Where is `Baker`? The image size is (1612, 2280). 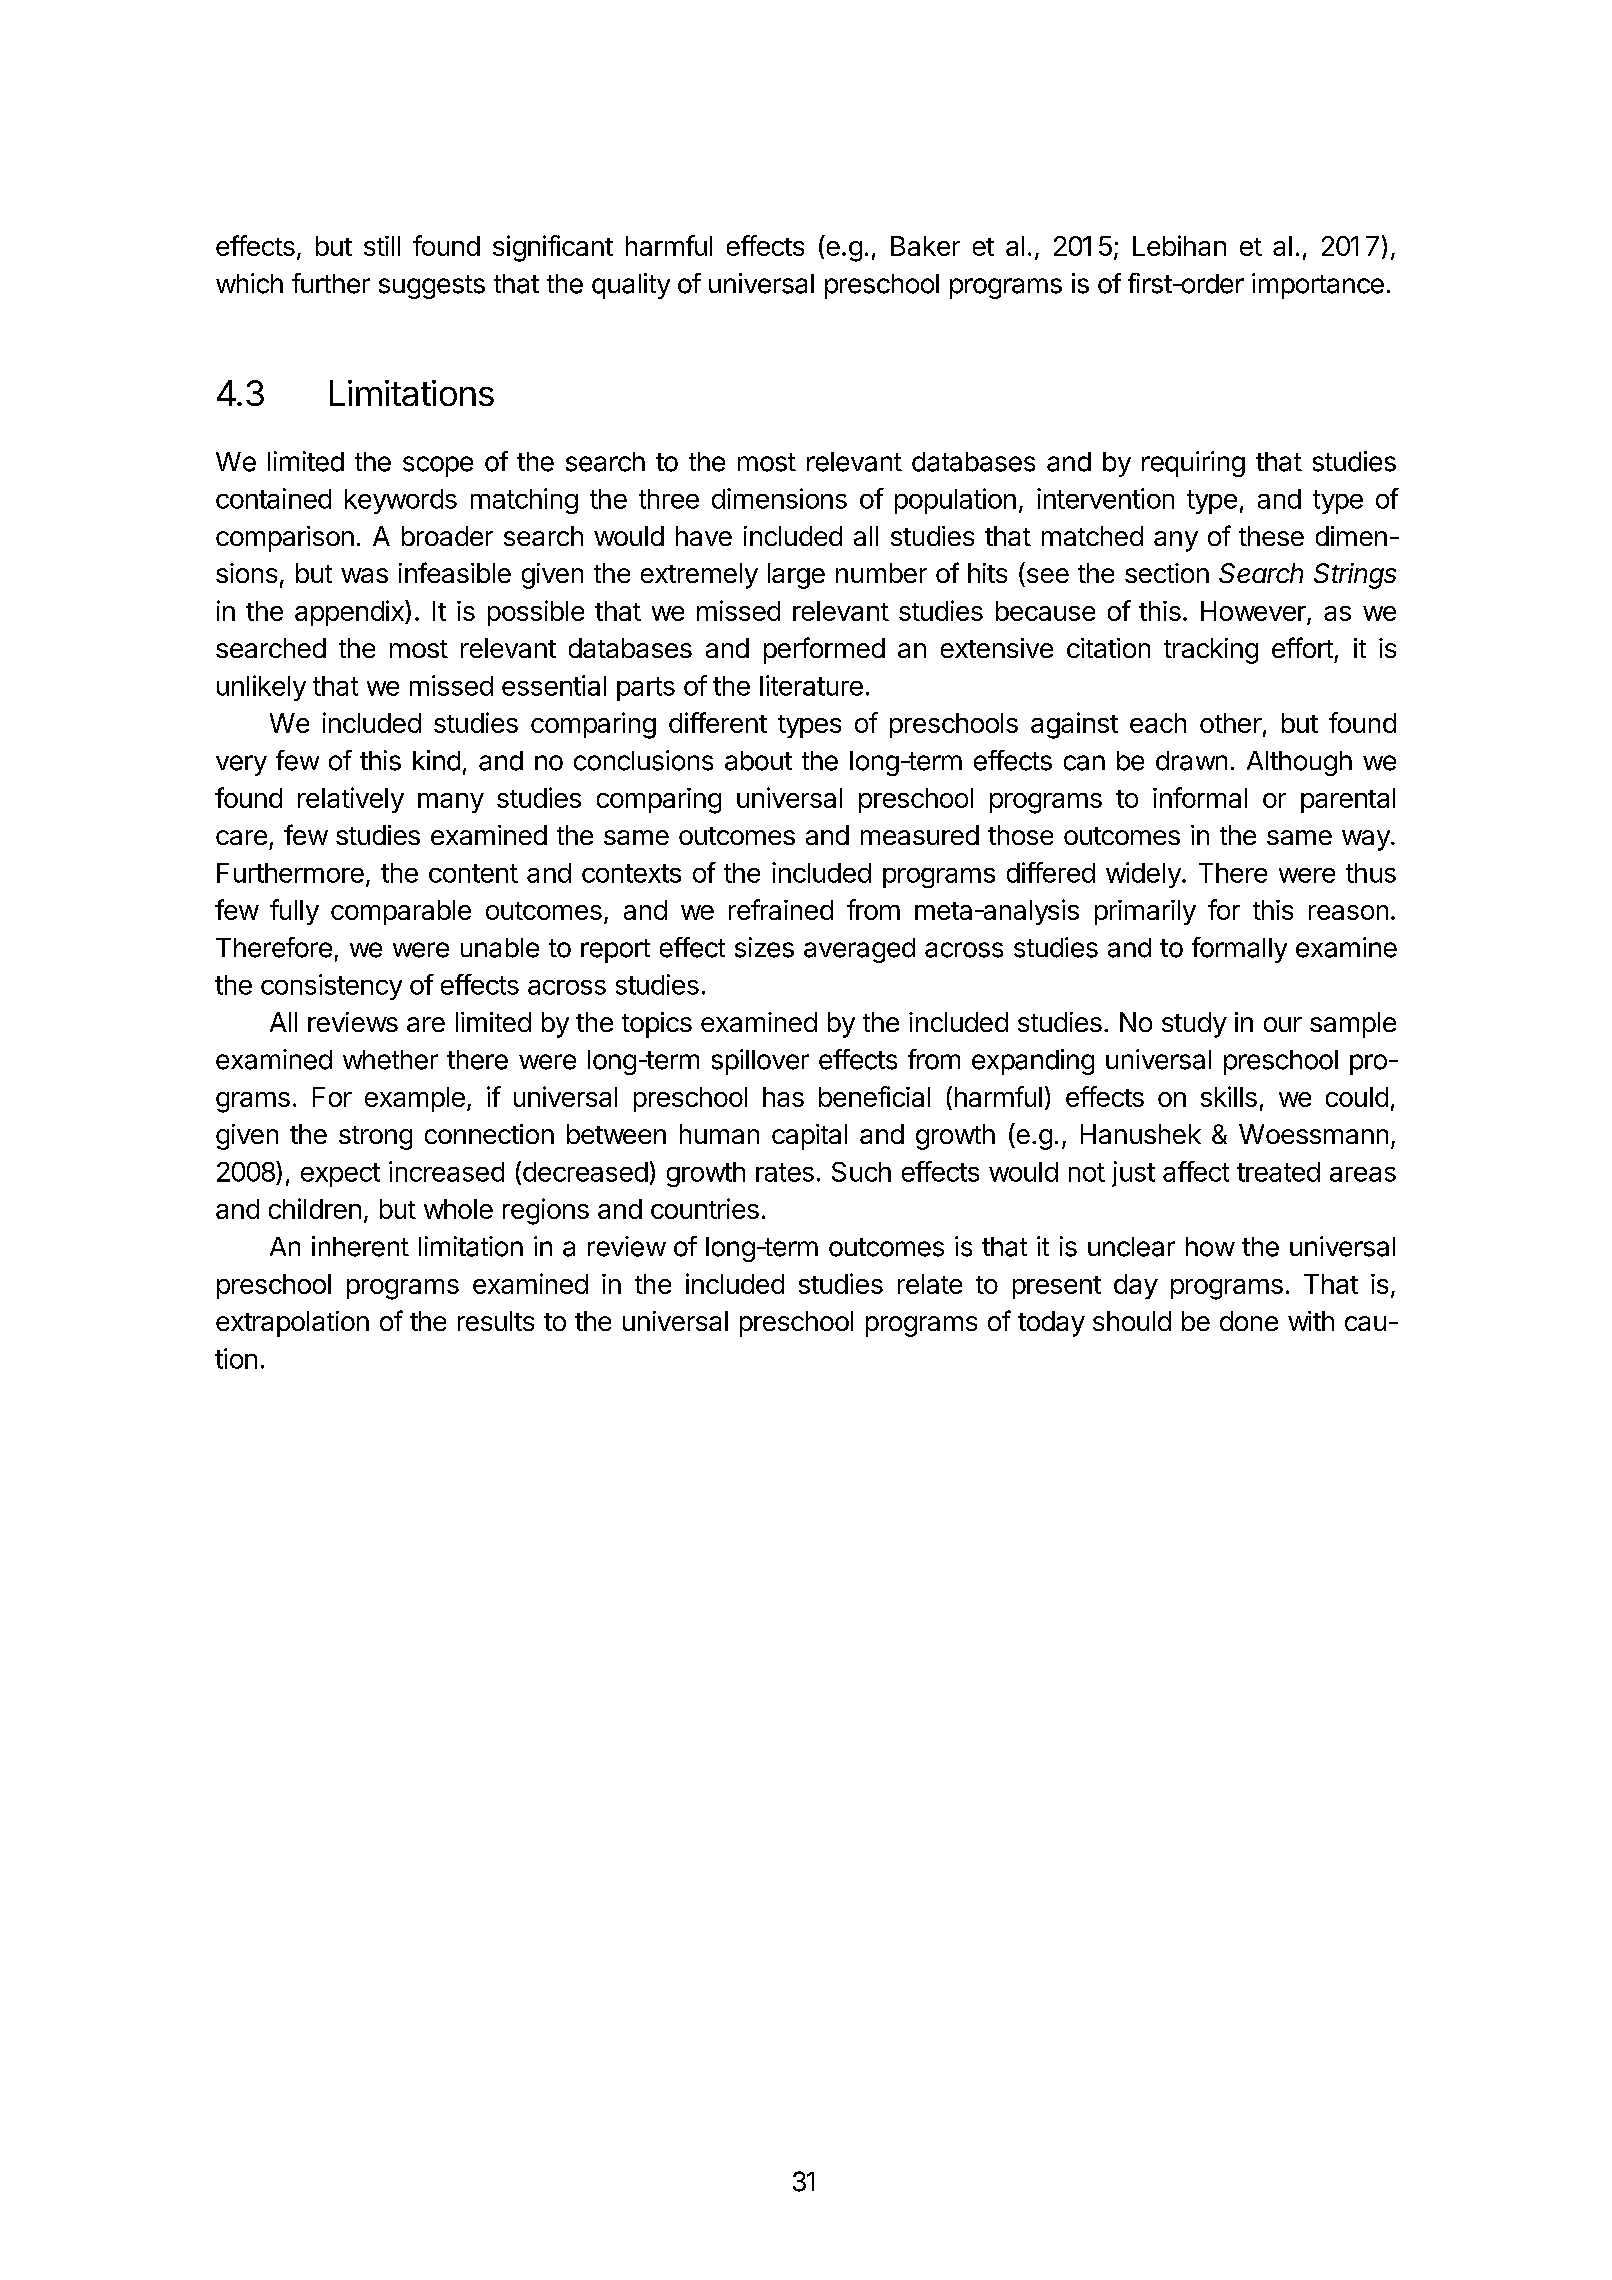
Baker is located at coordinates (925, 246).
